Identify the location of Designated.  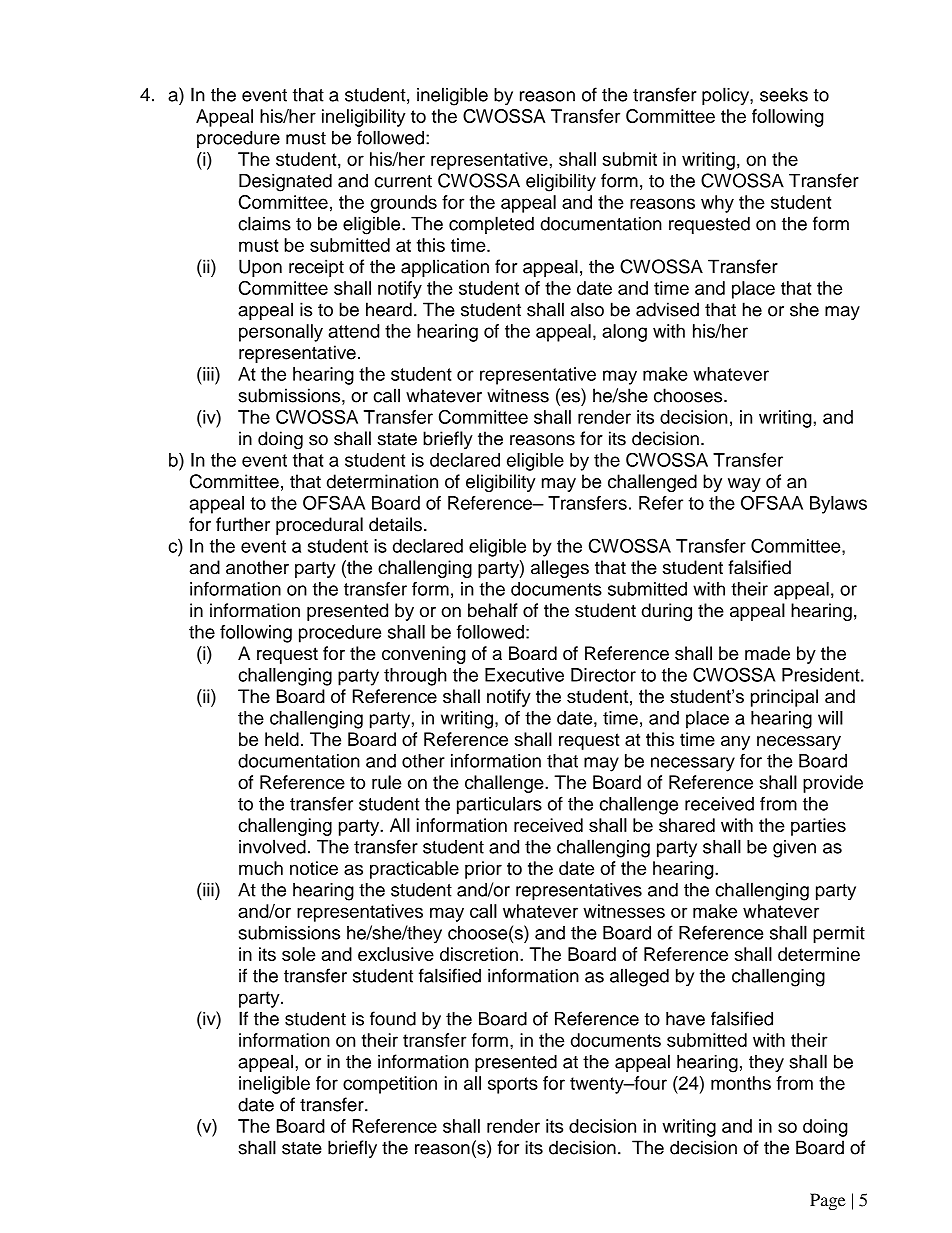
(285, 182).
